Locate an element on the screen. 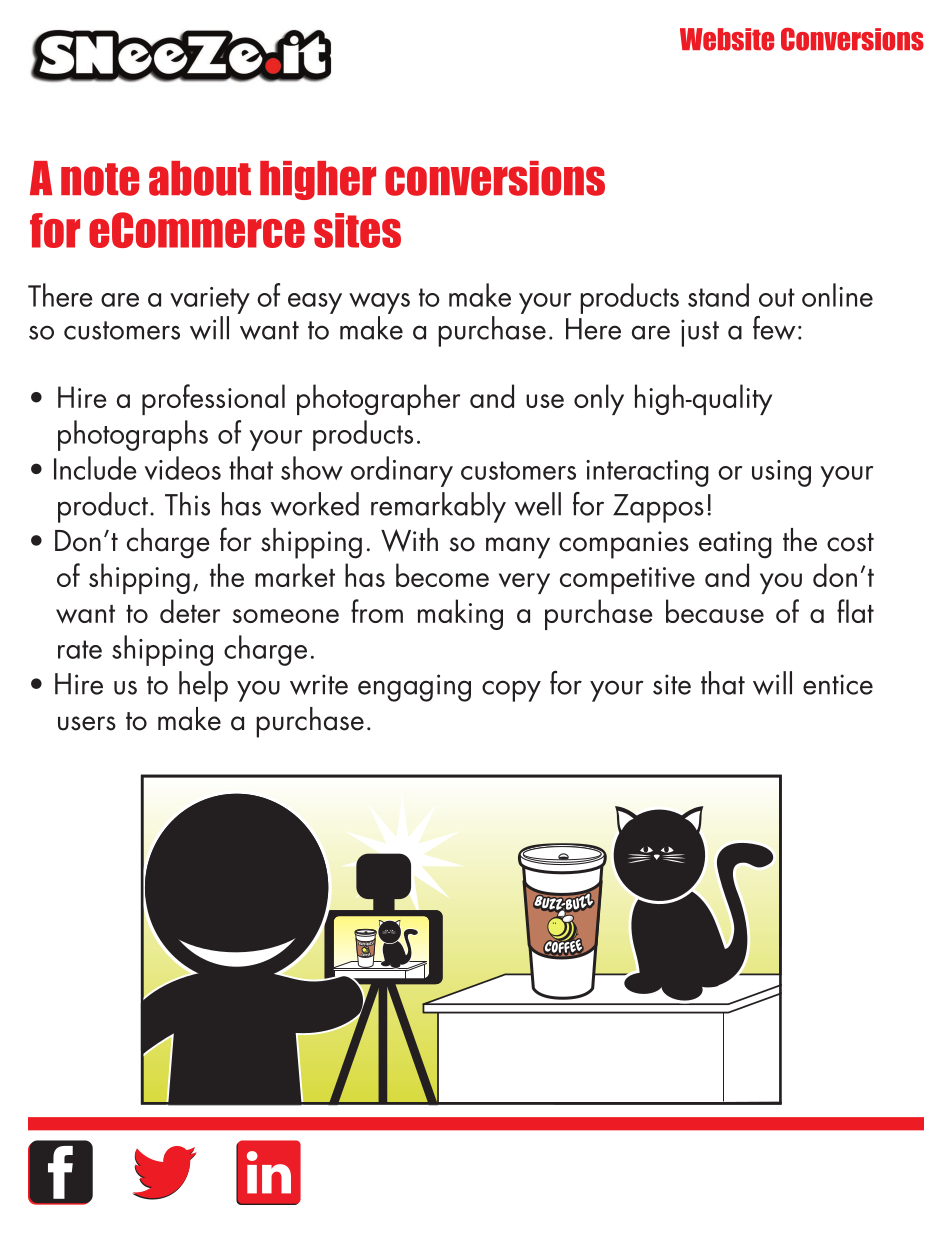 The width and height of the screenshot is (952, 1233). using is located at coordinates (781, 473).
